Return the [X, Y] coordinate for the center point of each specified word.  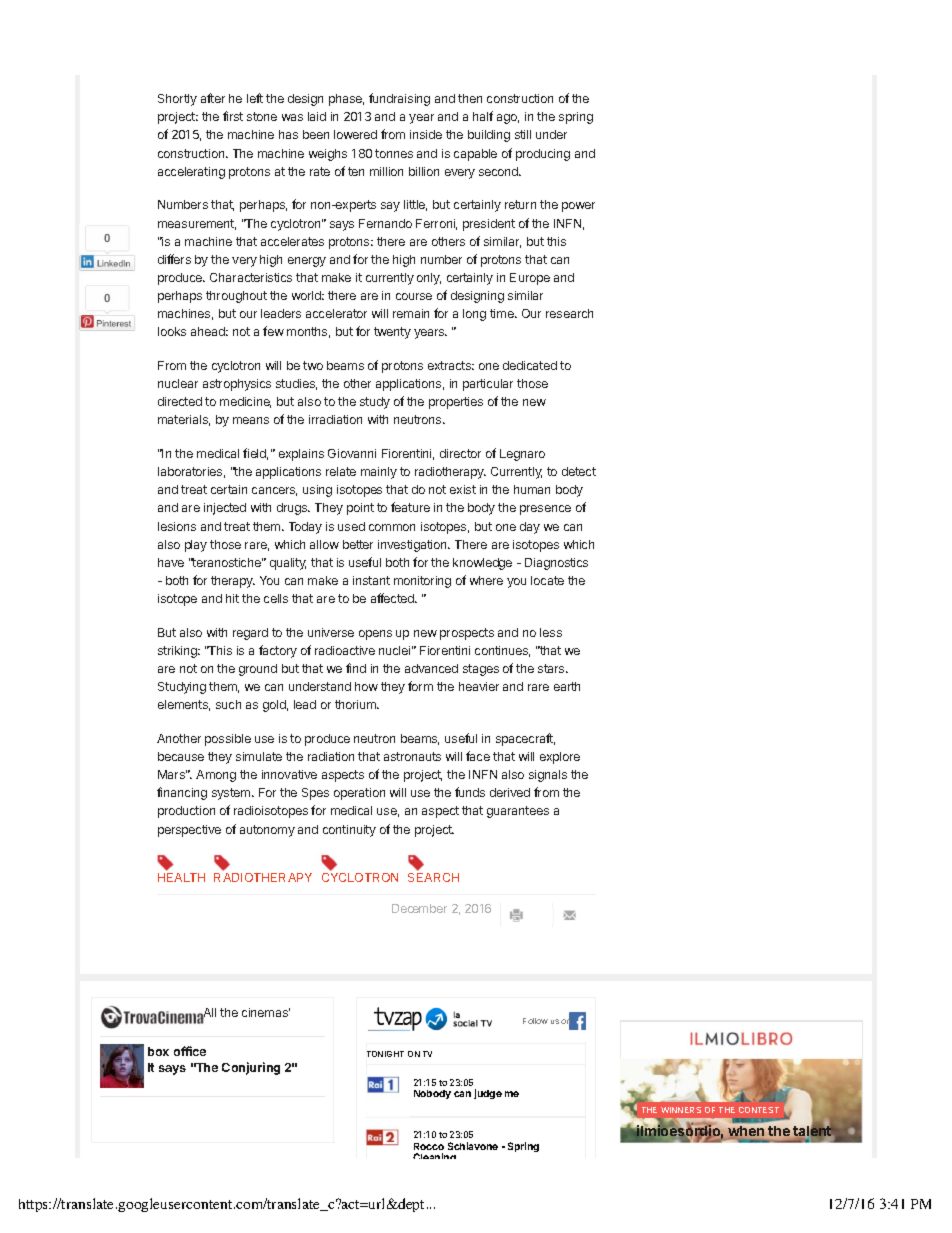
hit [232, 598]
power [578, 207]
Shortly [177, 100]
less [551, 632]
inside [426, 134]
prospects [467, 634]
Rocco [429, 1146]
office [190, 1051]
